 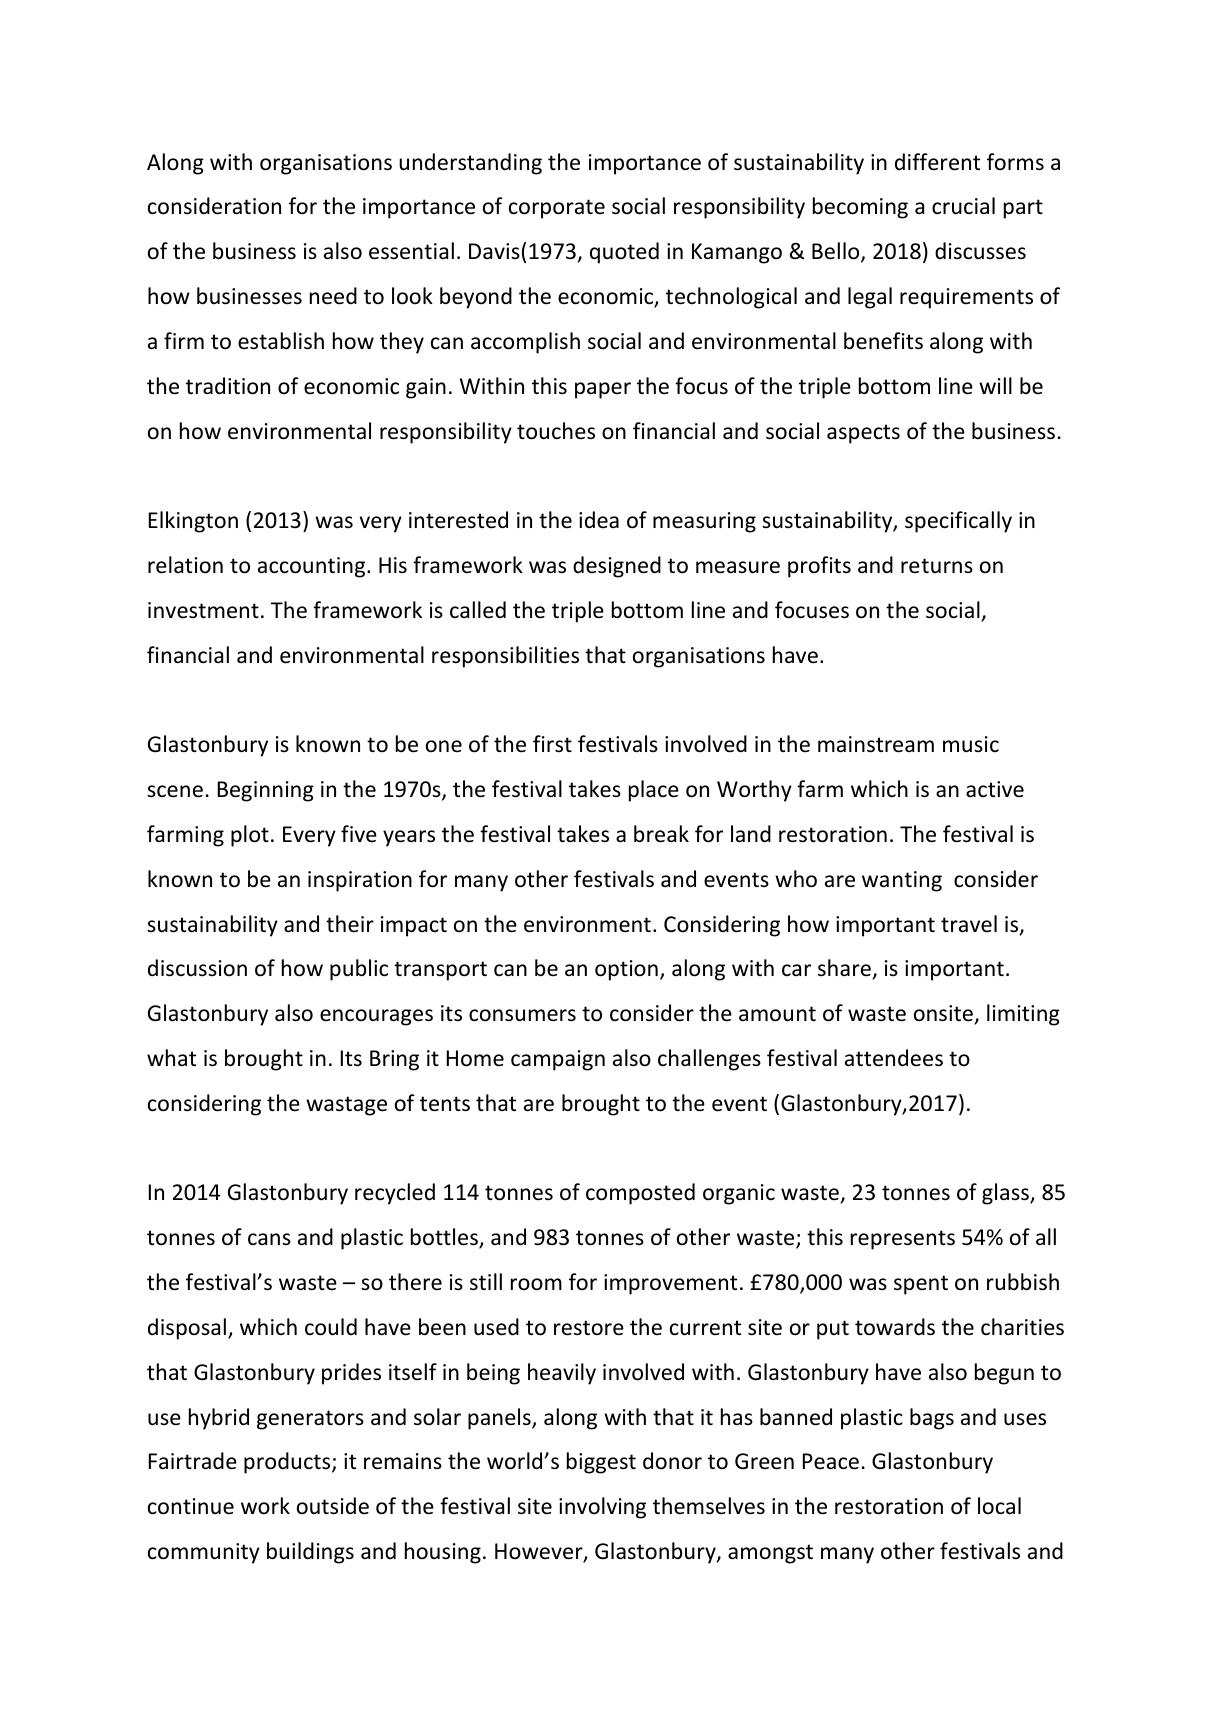 What do you see at coordinates (557, 209) in the screenshot?
I see `corporate` at bounding box center [557, 209].
